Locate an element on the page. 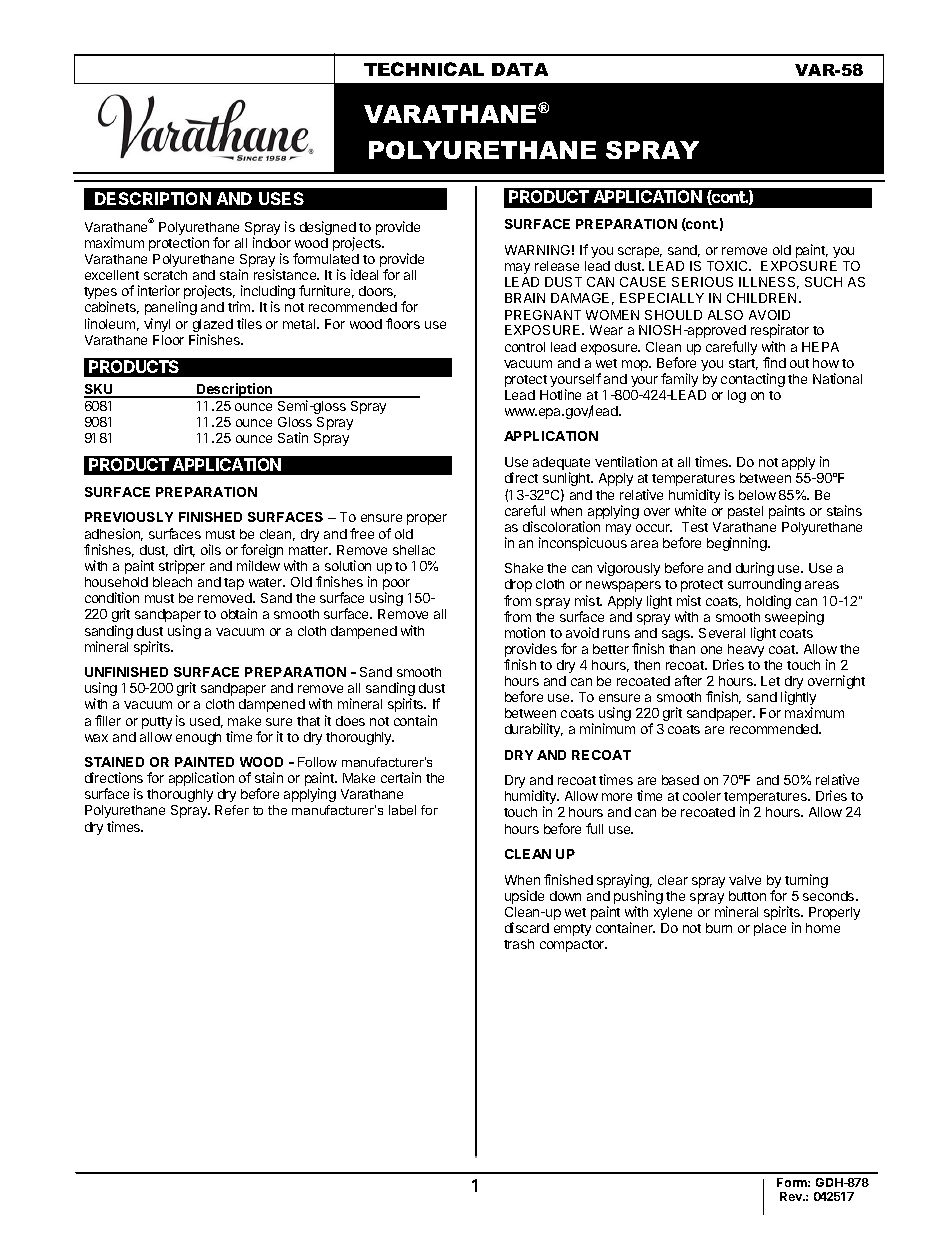  DATA is located at coordinates (520, 69).
